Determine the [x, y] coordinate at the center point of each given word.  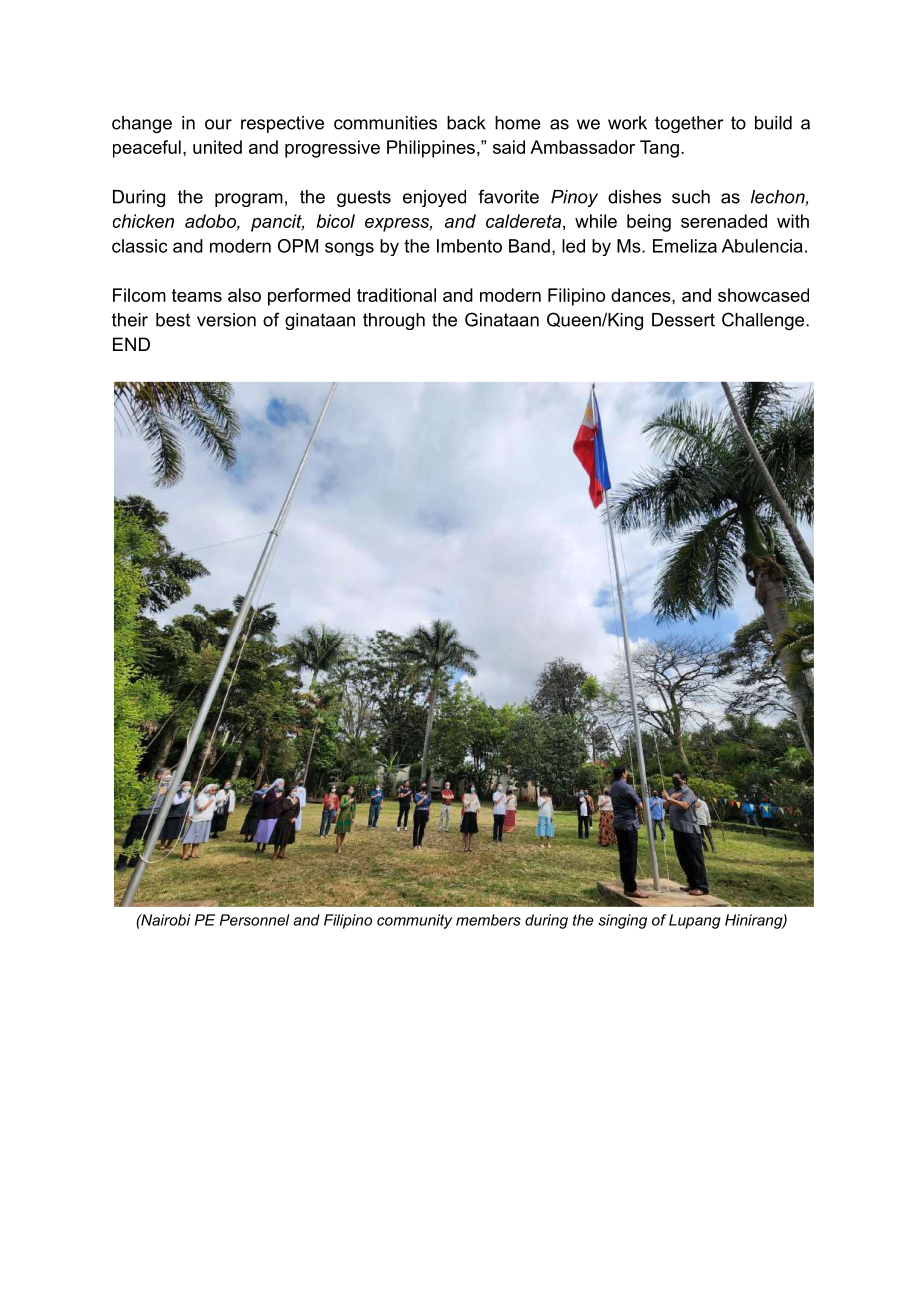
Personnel [254, 920]
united [217, 147]
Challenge [764, 321]
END [131, 344]
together [689, 124]
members [488, 920]
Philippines [431, 149]
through [394, 321]
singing [622, 921]
